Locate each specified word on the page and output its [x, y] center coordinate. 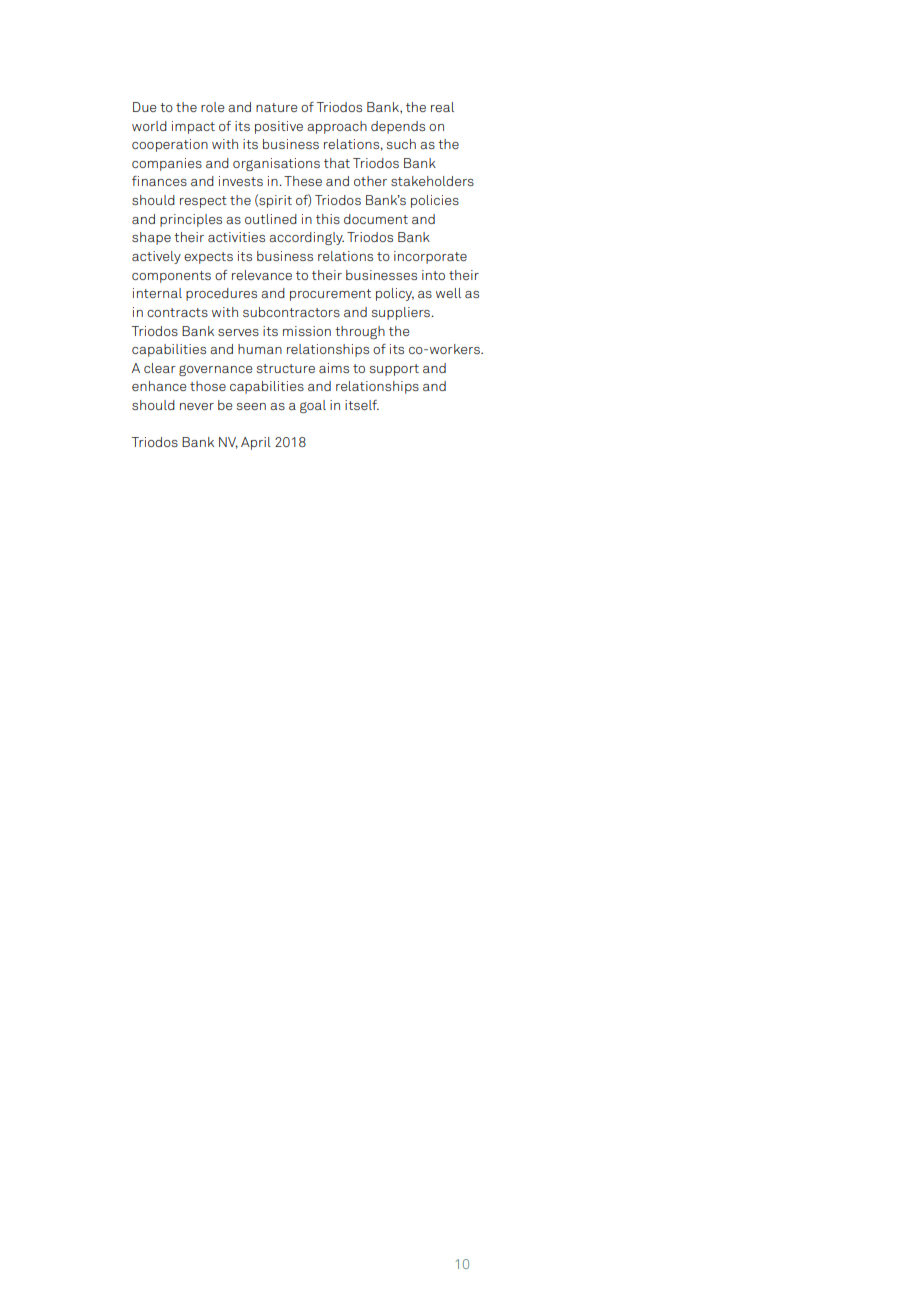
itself [362, 405]
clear [160, 368]
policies [435, 201]
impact [193, 127]
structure [285, 368]
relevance [262, 275]
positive [279, 127]
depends [398, 127]
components [171, 277]
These [303, 181]
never [197, 406]
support [394, 370]
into [433, 275]
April [256, 443]
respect [203, 202]
